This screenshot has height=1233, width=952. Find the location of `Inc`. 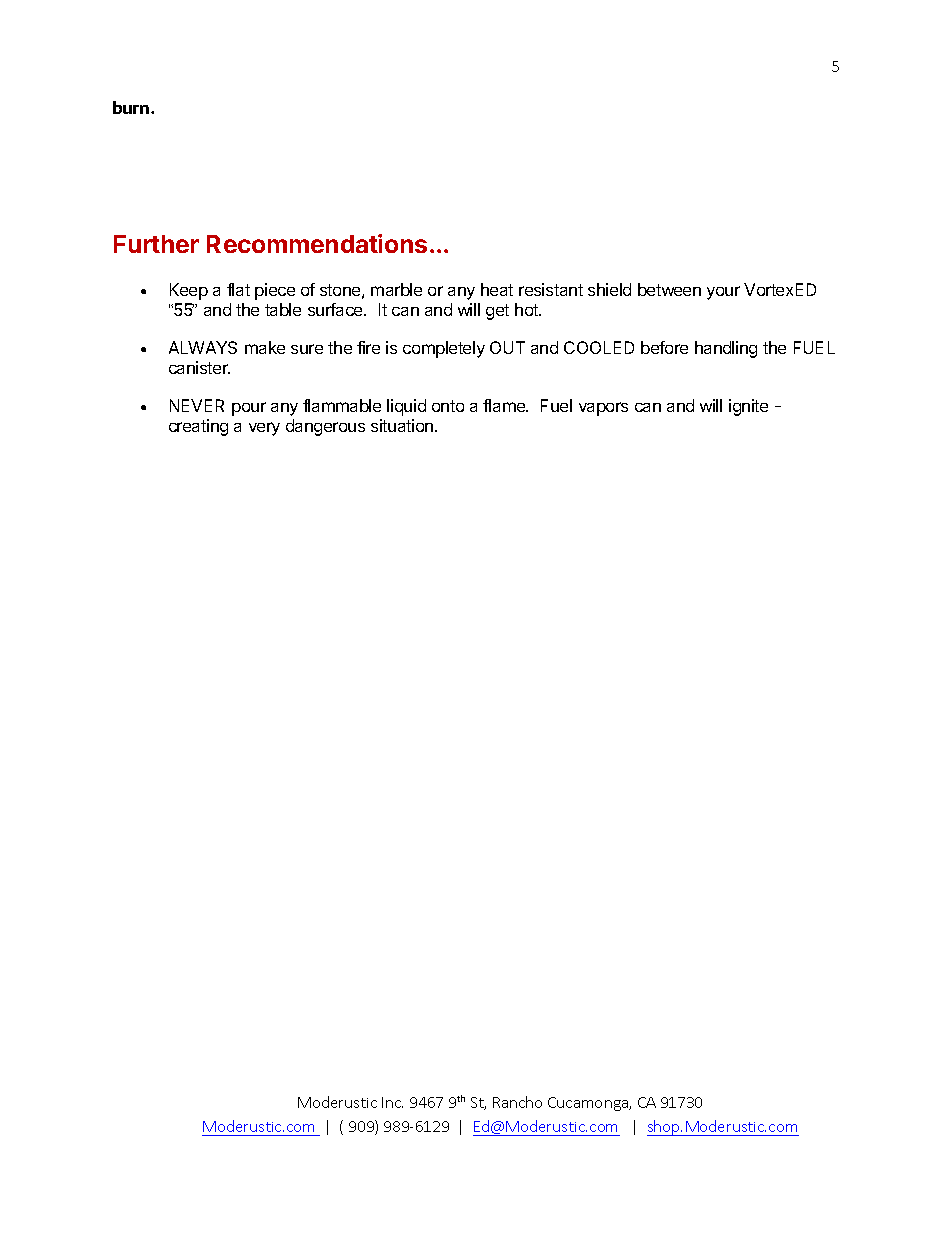

Inc is located at coordinates (392, 1102).
